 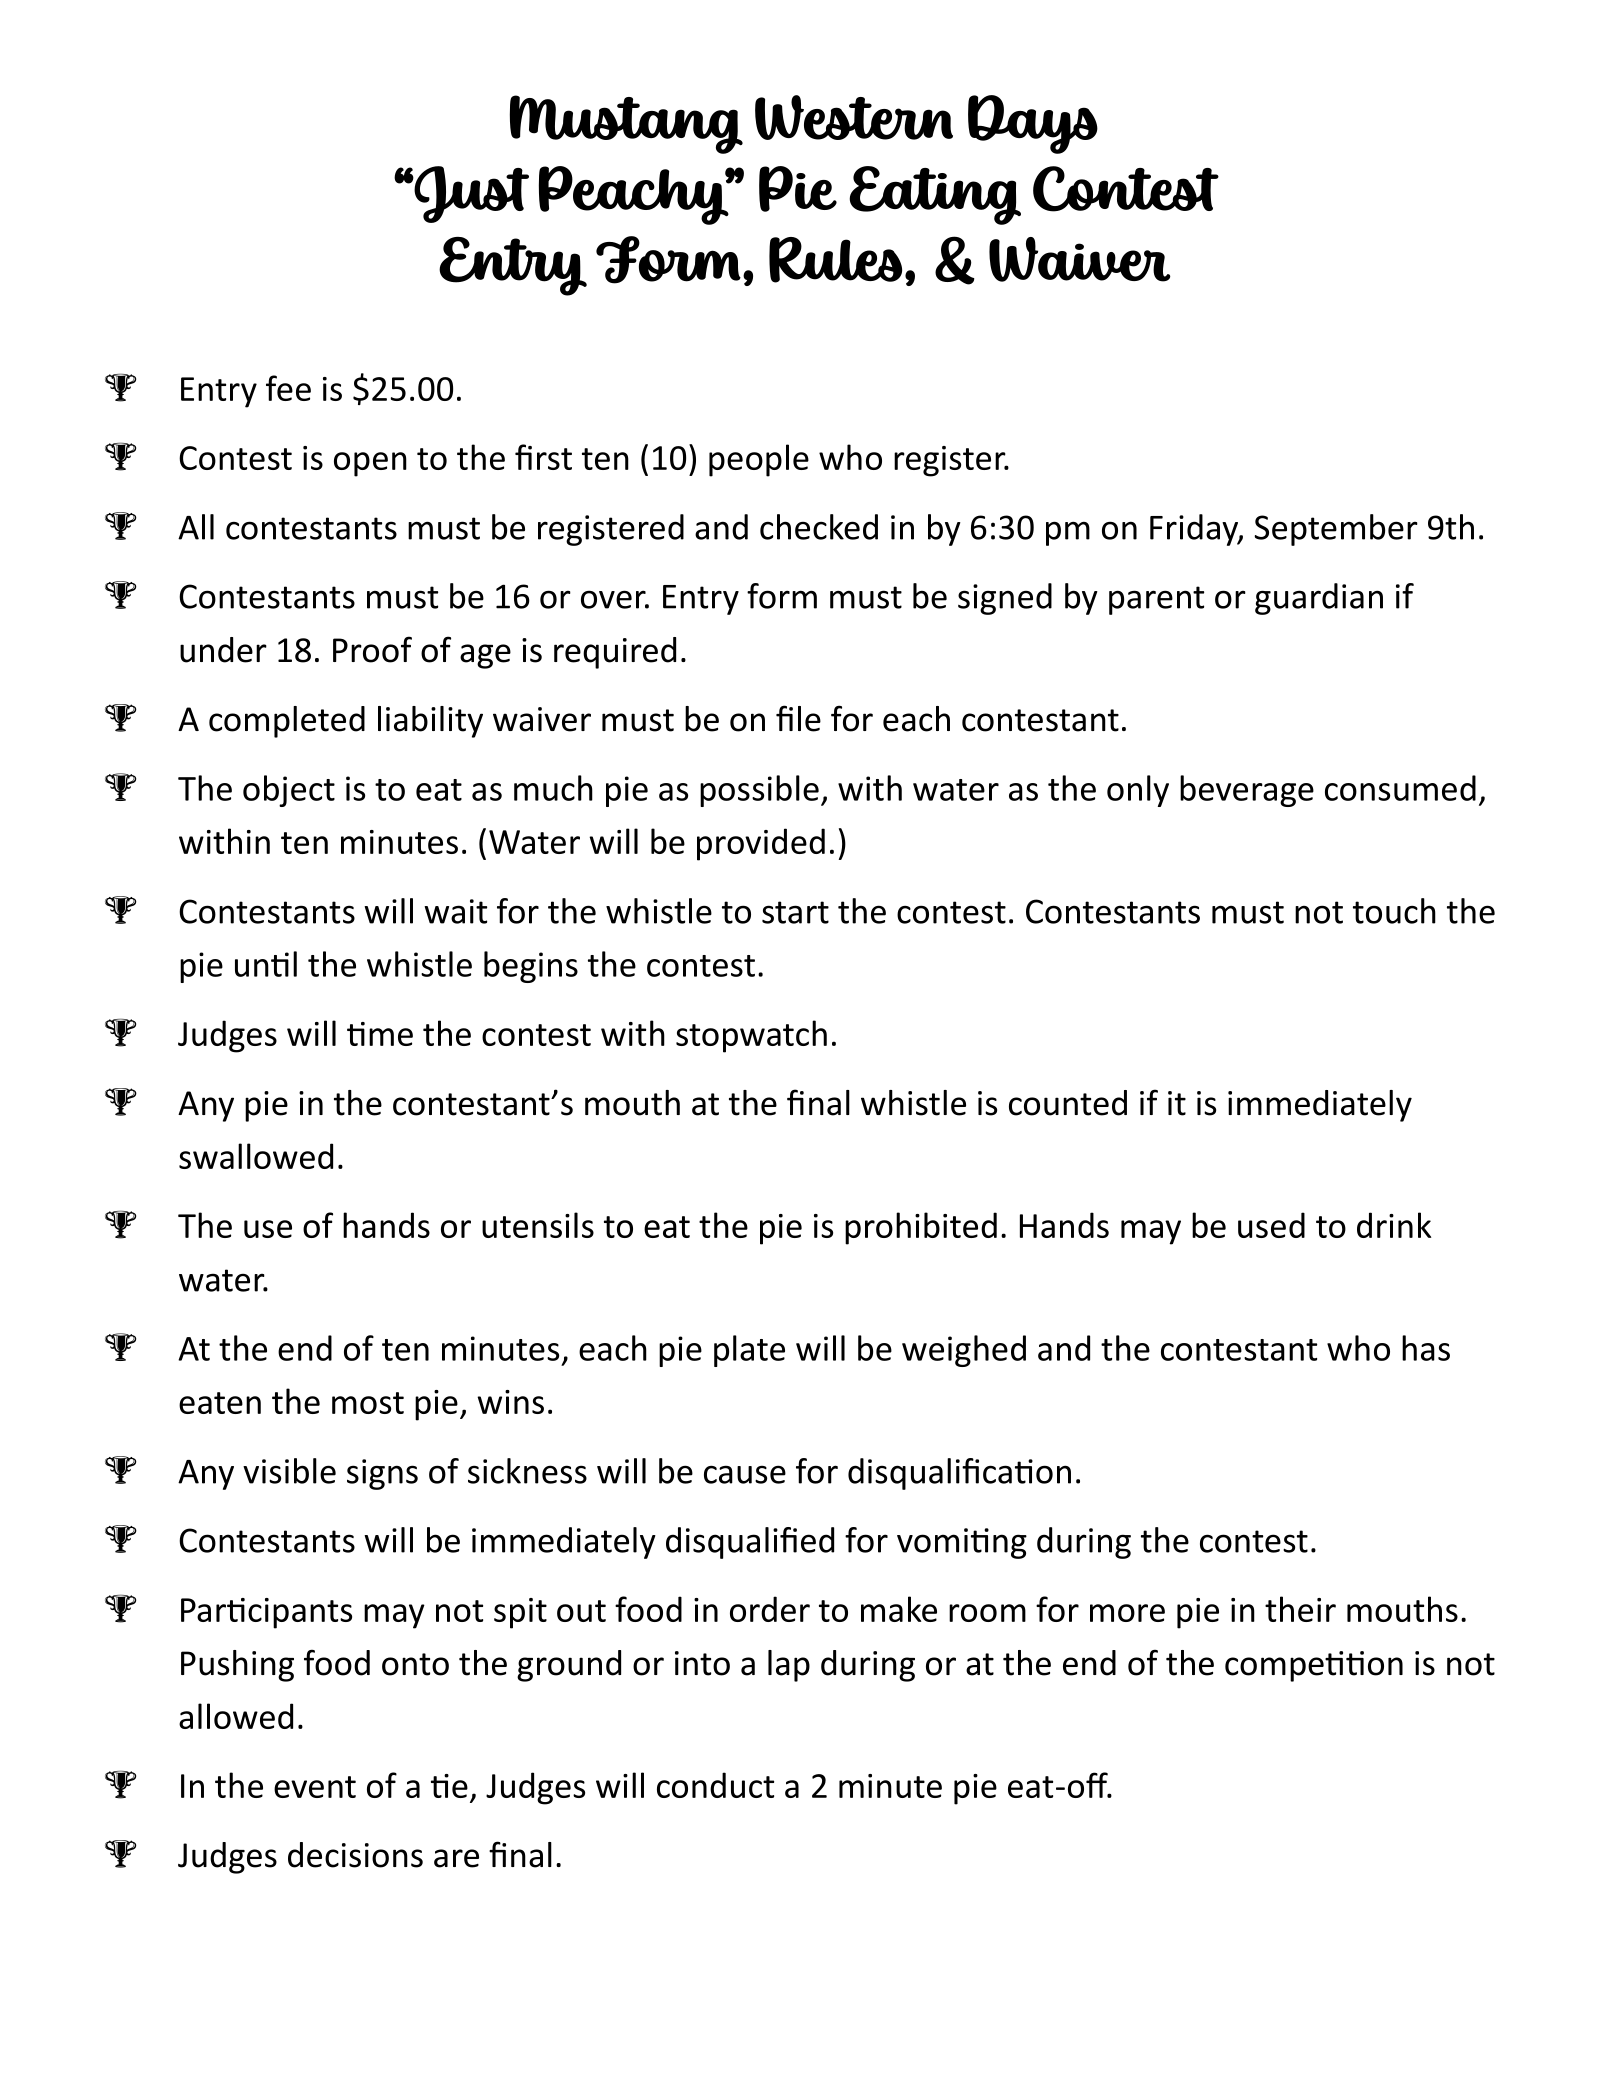 What do you see at coordinates (854, 117) in the document?
I see `Western` at bounding box center [854, 117].
